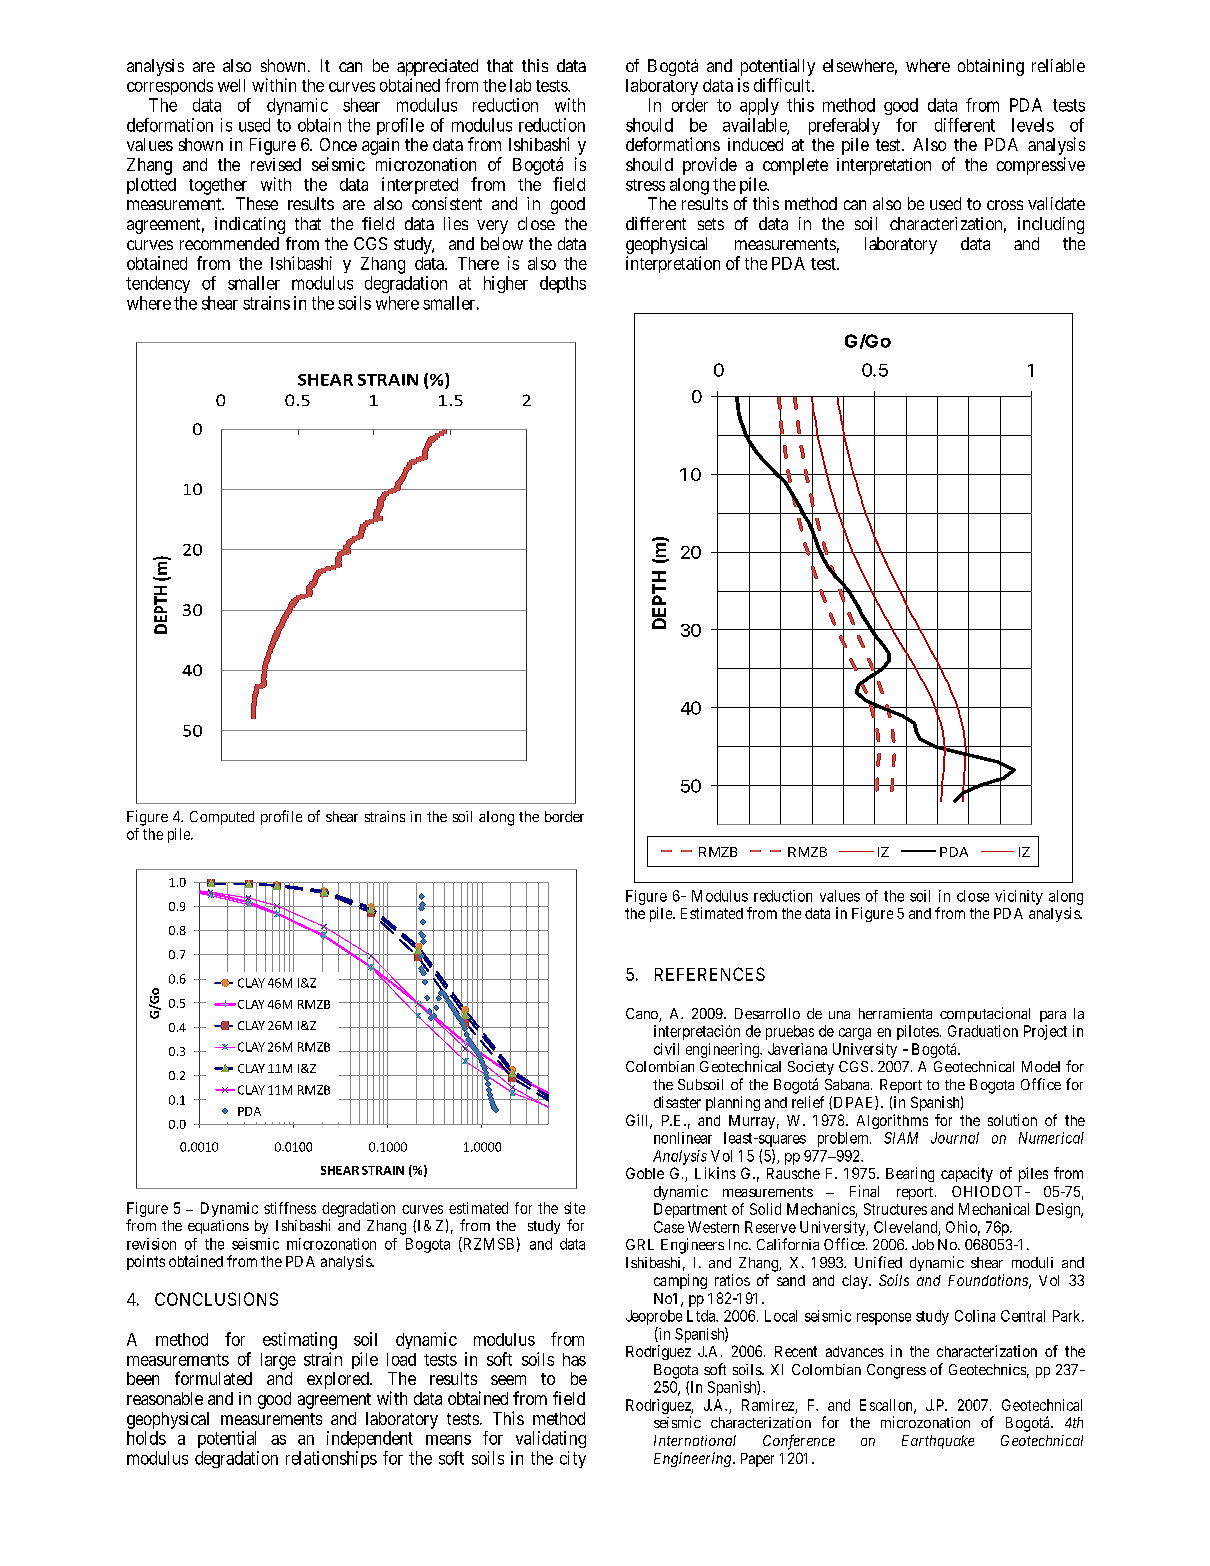 This screenshot has height=1566, width=1210. I want to click on Computed, so click(222, 818).
